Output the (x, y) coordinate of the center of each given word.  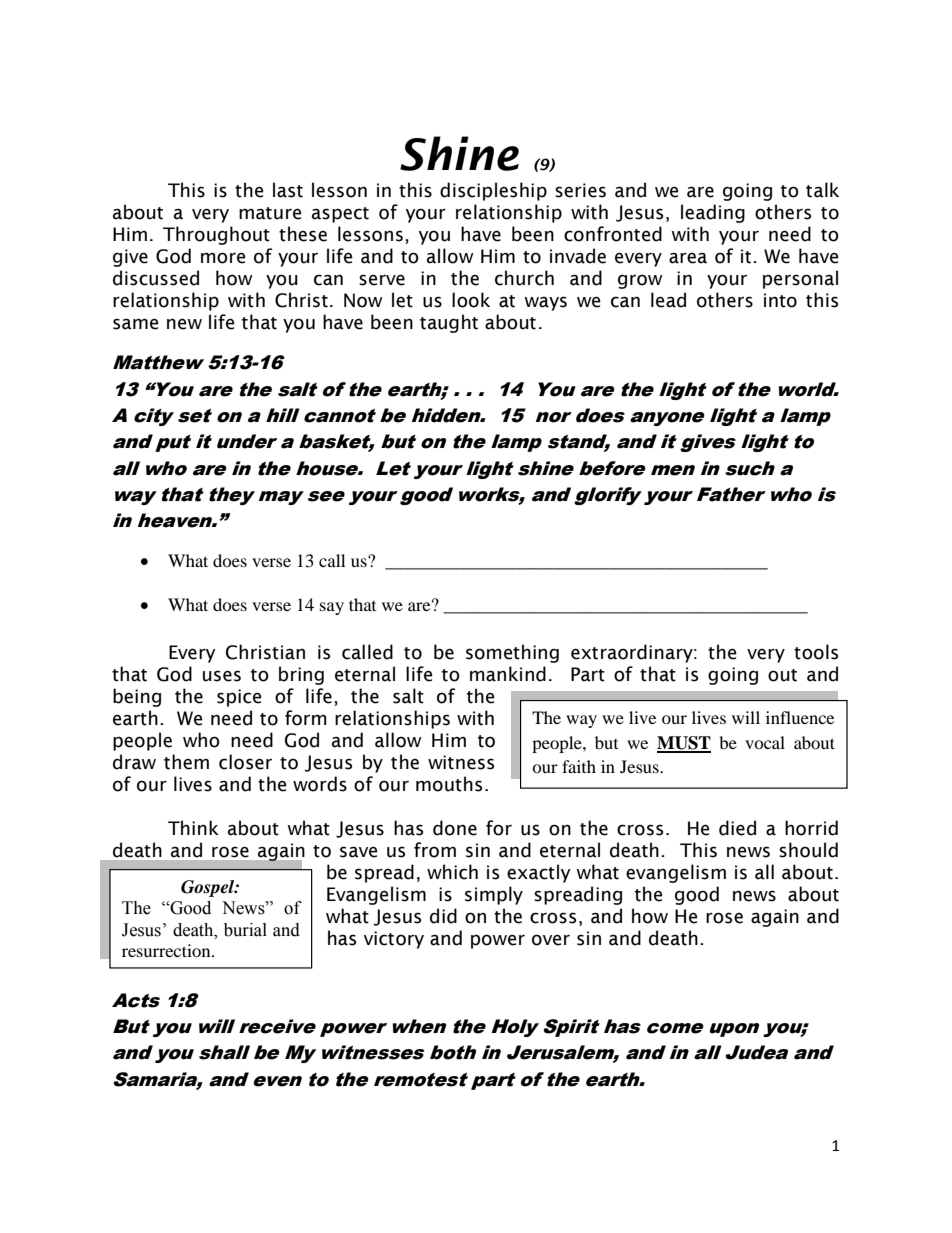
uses (222, 676)
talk (822, 190)
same (136, 324)
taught (449, 323)
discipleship (493, 191)
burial (245, 930)
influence (800, 717)
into (780, 300)
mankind (508, 674)
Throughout (216, 235)
